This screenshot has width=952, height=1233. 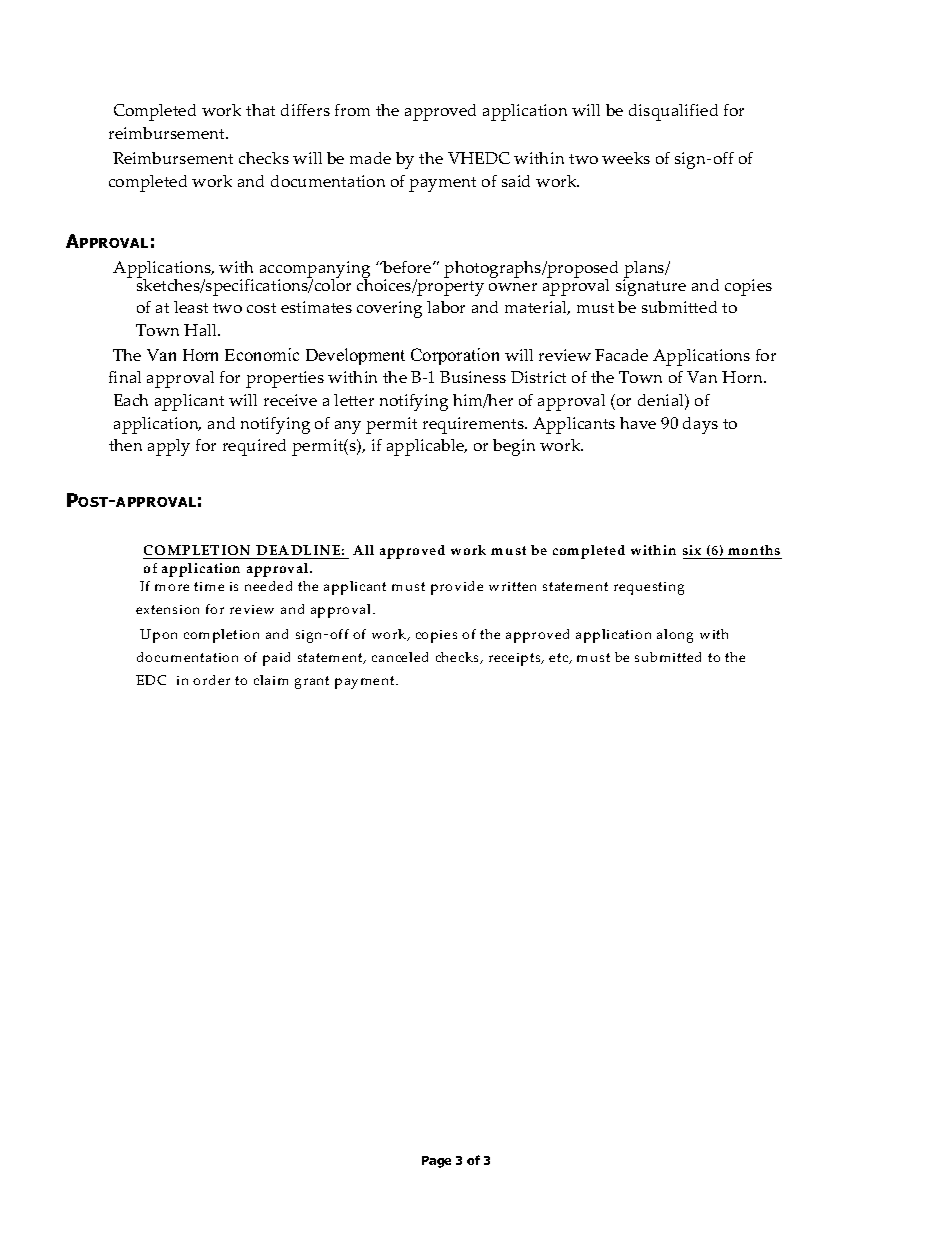 What do you see at coordinates (673, 112) in the screenshot?
I see `disqualified` at bounding box center [673, 112].
